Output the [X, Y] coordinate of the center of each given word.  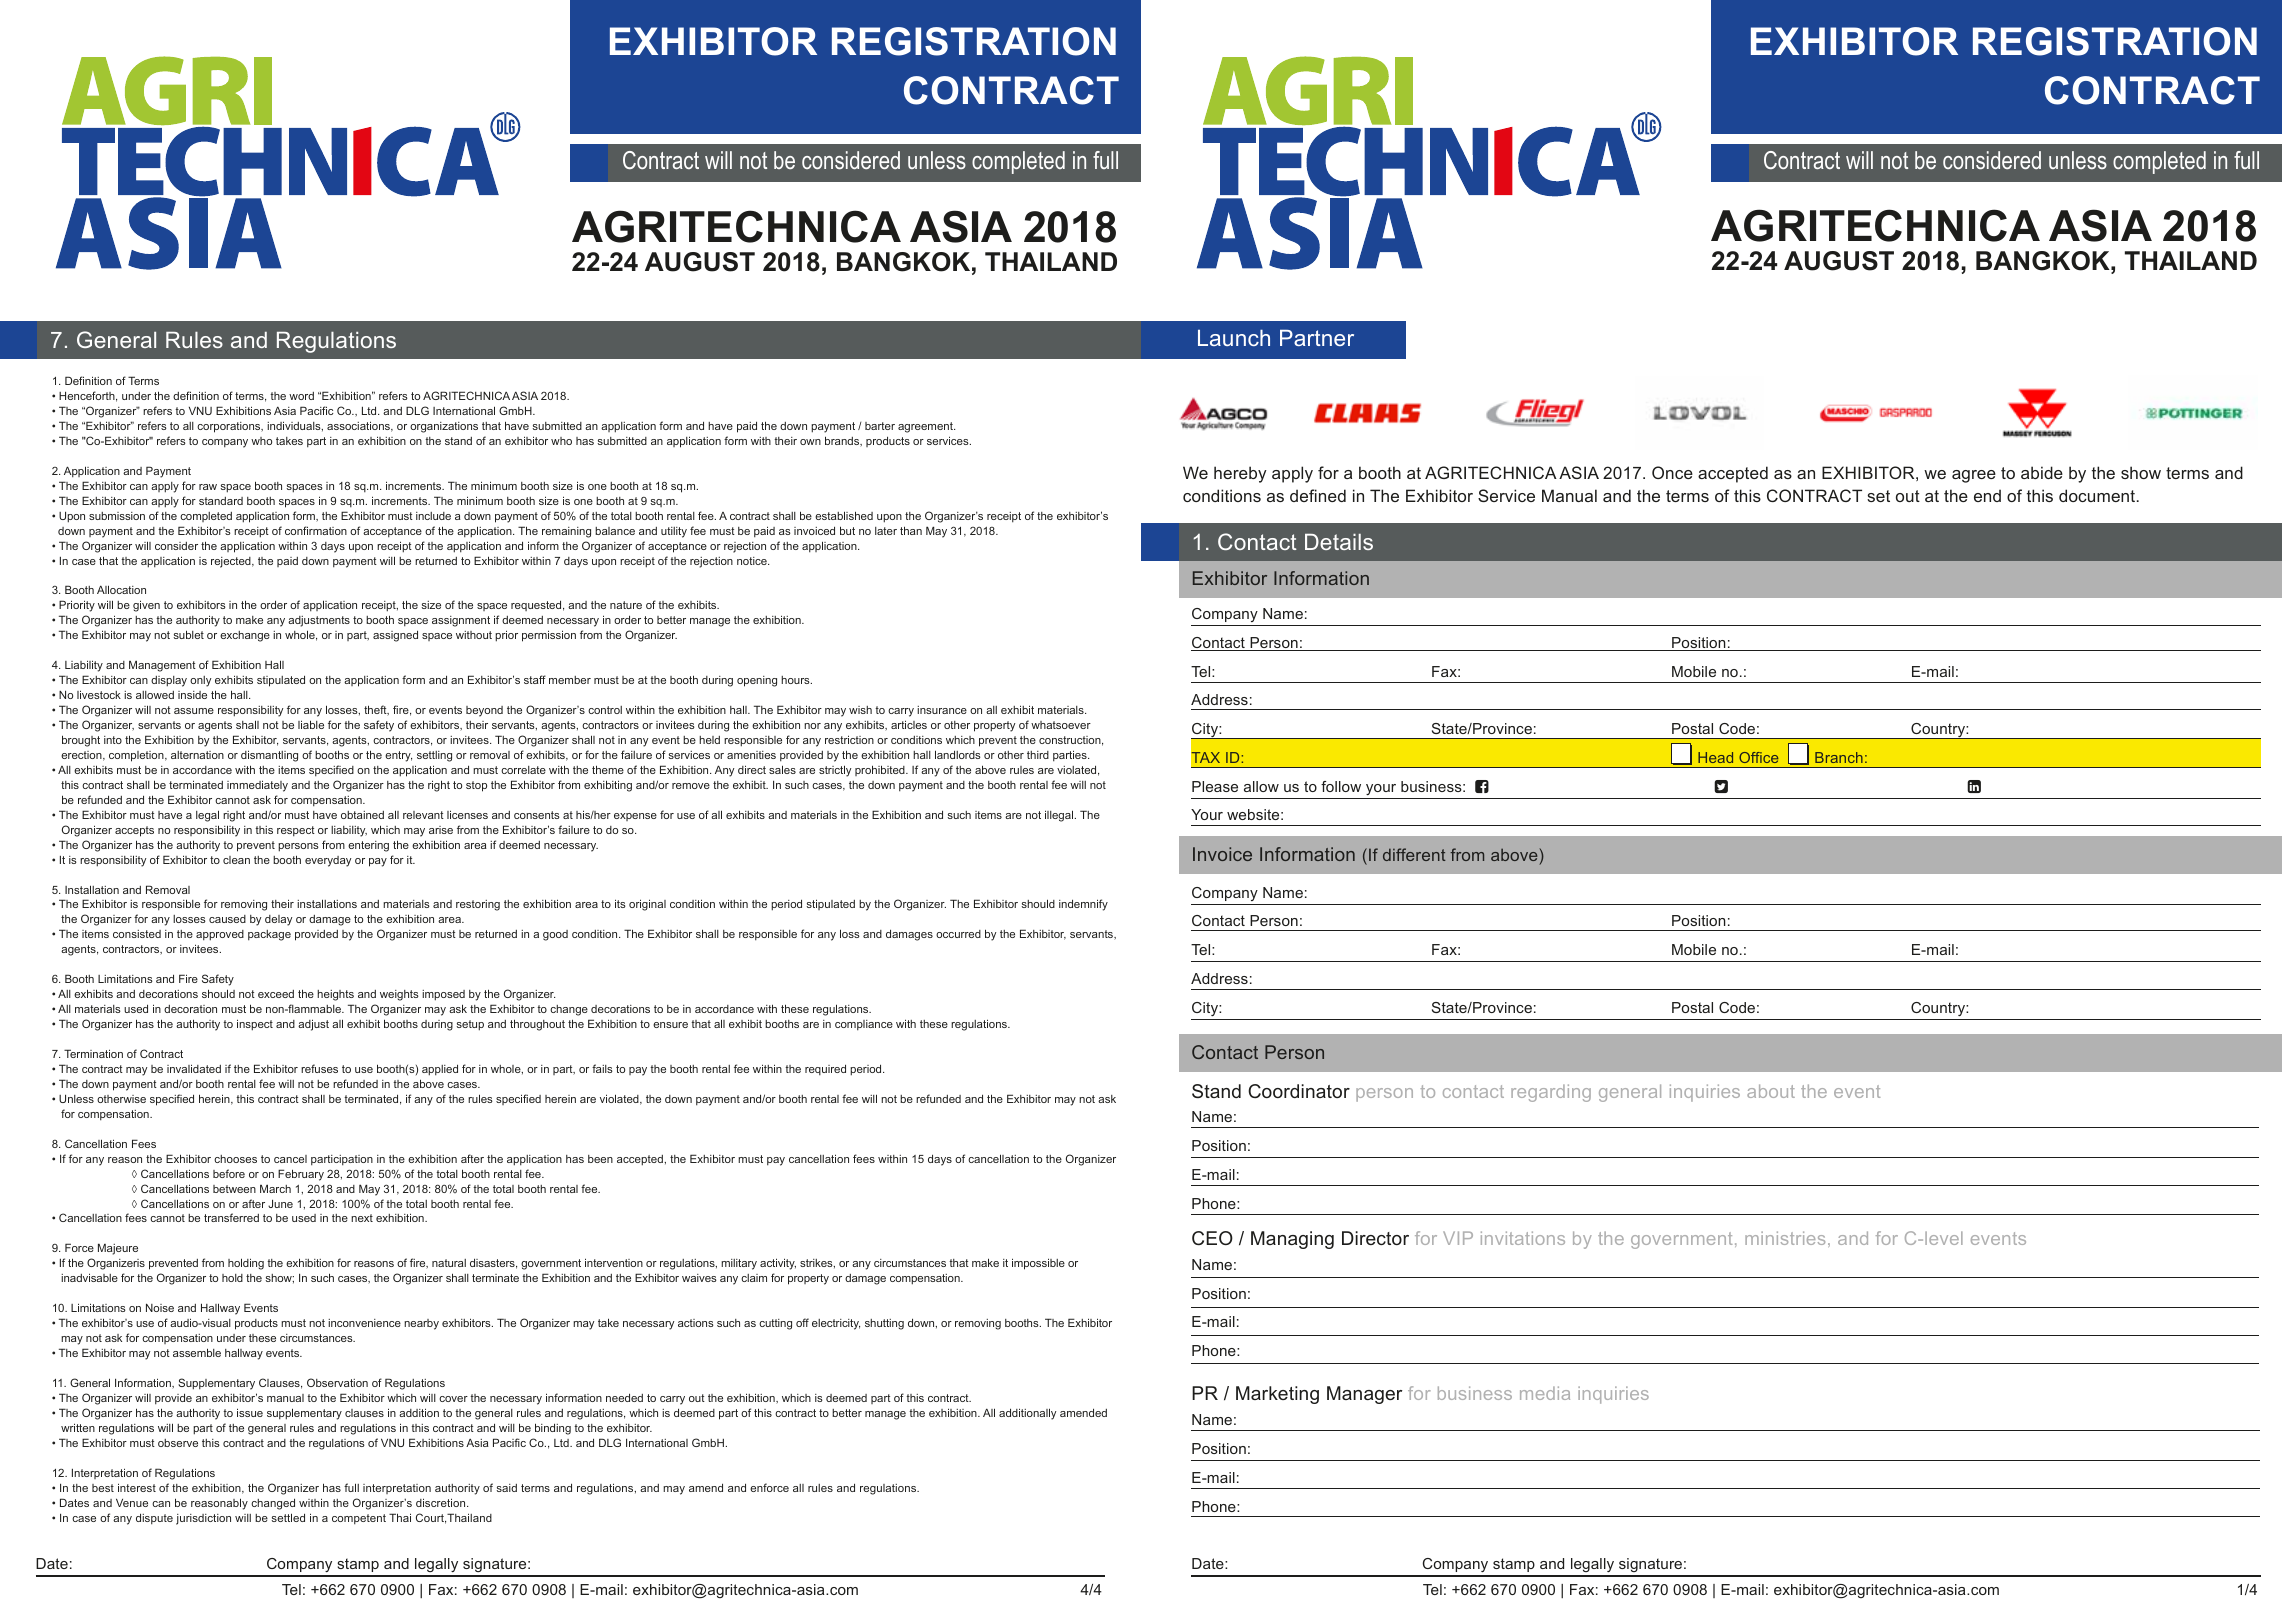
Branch [1839, 757]
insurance [942, 710]
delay [278, 920]
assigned [395, 636]
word [301, 396]
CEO [1212, 1238]
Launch [1234, 337]
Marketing [1277, 1395]
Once [1672, 472]
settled [288, 1517]
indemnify [1083, 905]
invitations [1523, 1238]
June [280, 1203]
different [1414, 854]
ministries [1785, 1238]
